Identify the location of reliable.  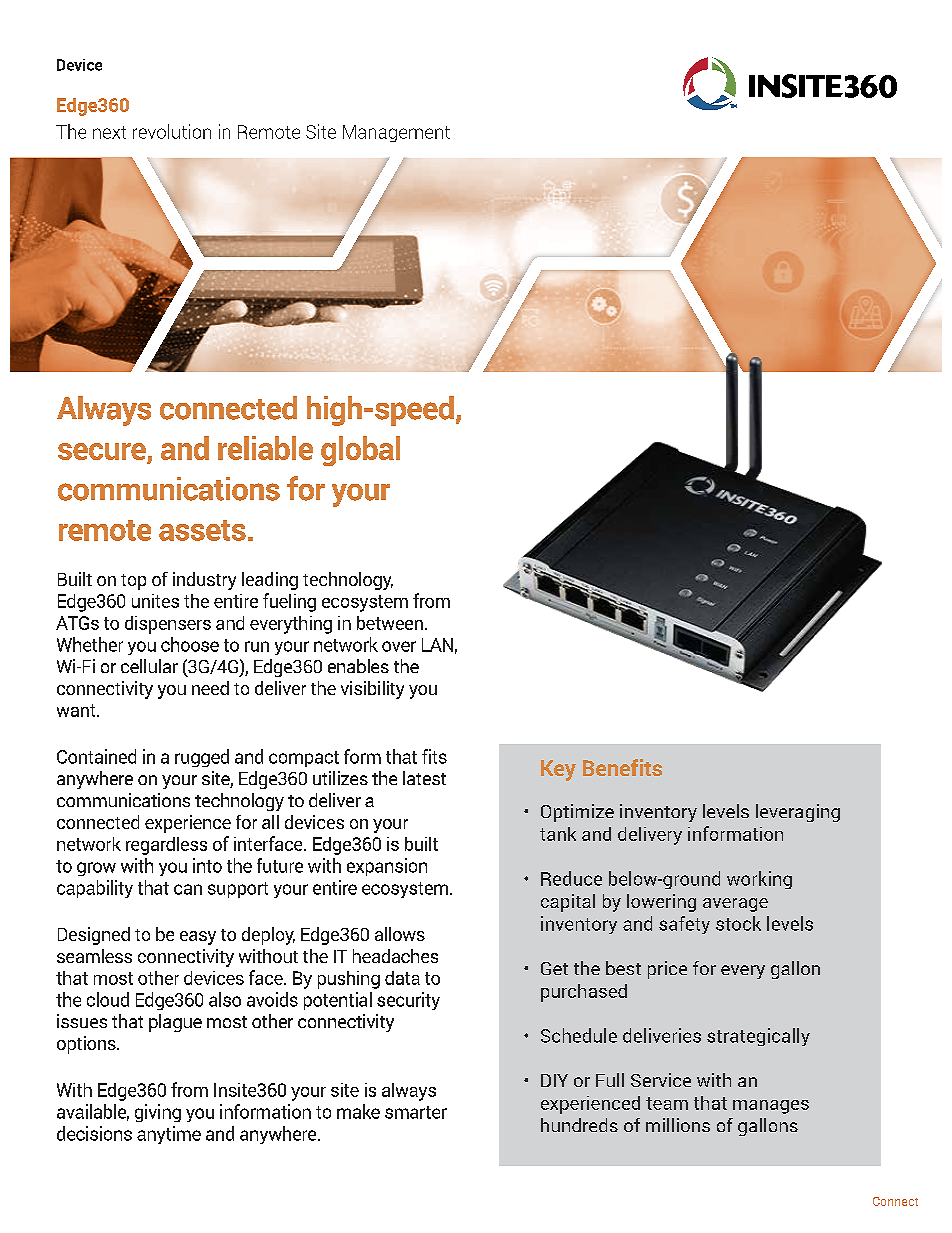
(265, 448).
